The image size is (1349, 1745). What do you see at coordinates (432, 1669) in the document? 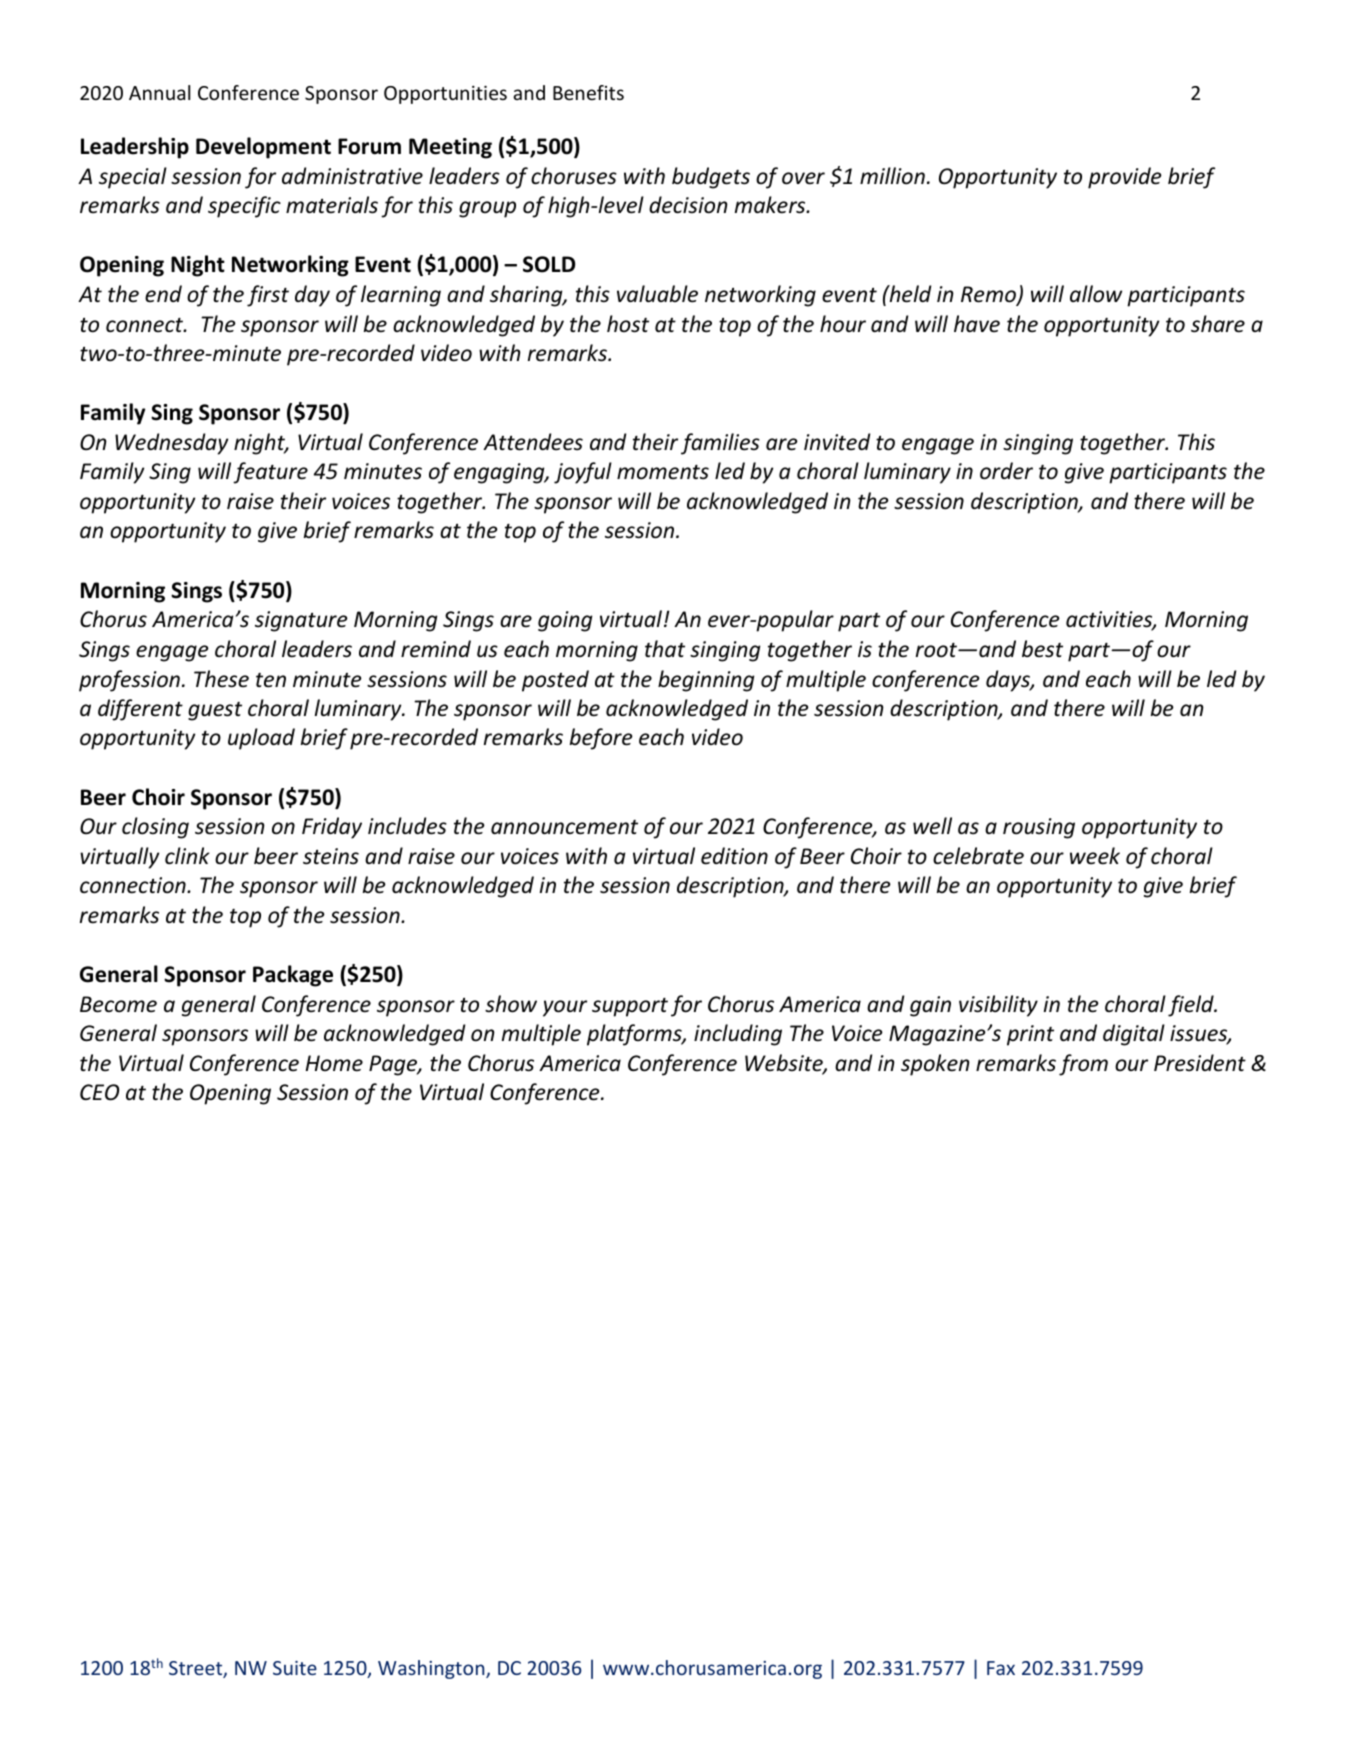
I see `Washington` at bounding box center [432, 1669].
